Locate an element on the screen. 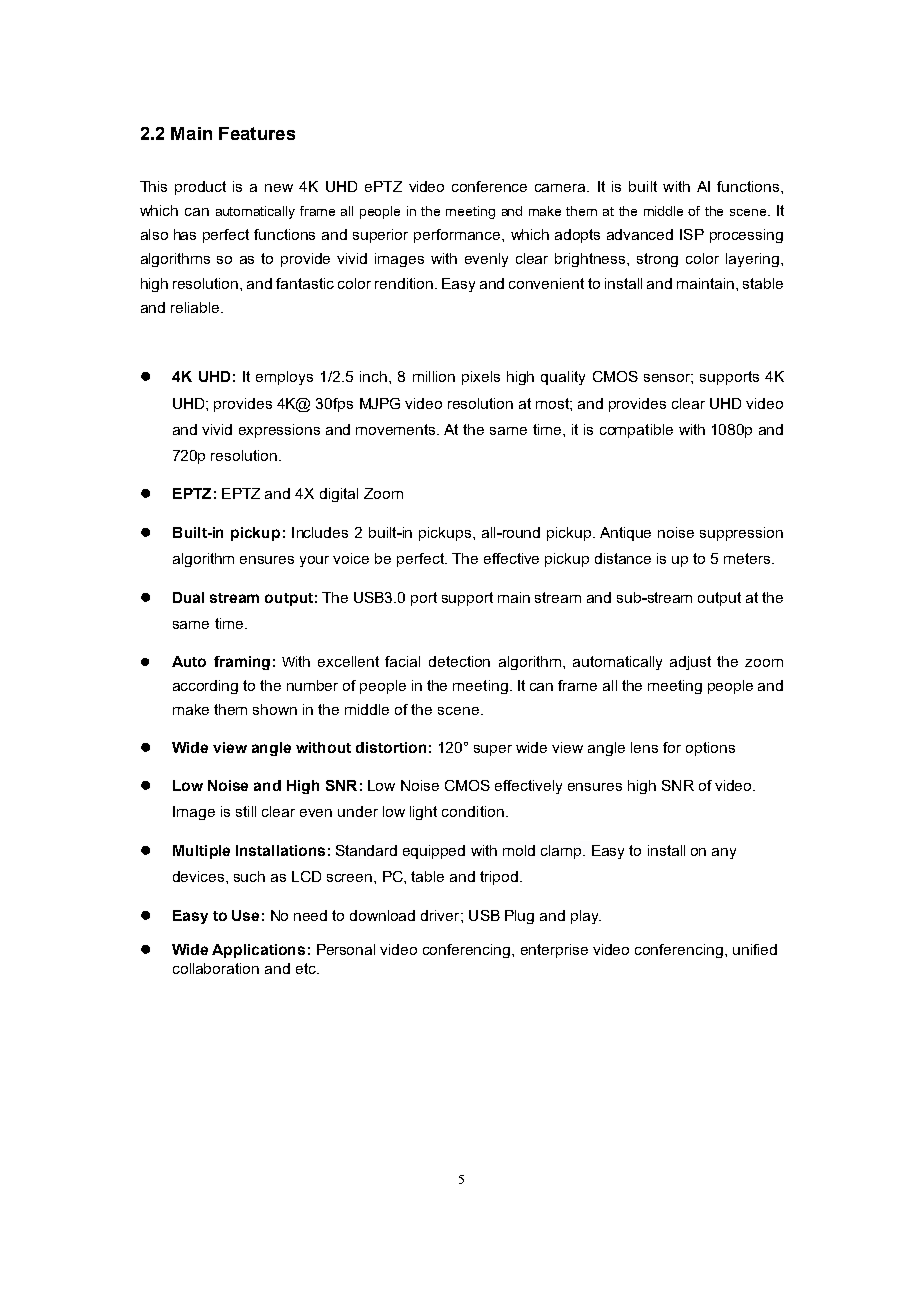  distance is located at coordinates (623, 558).
